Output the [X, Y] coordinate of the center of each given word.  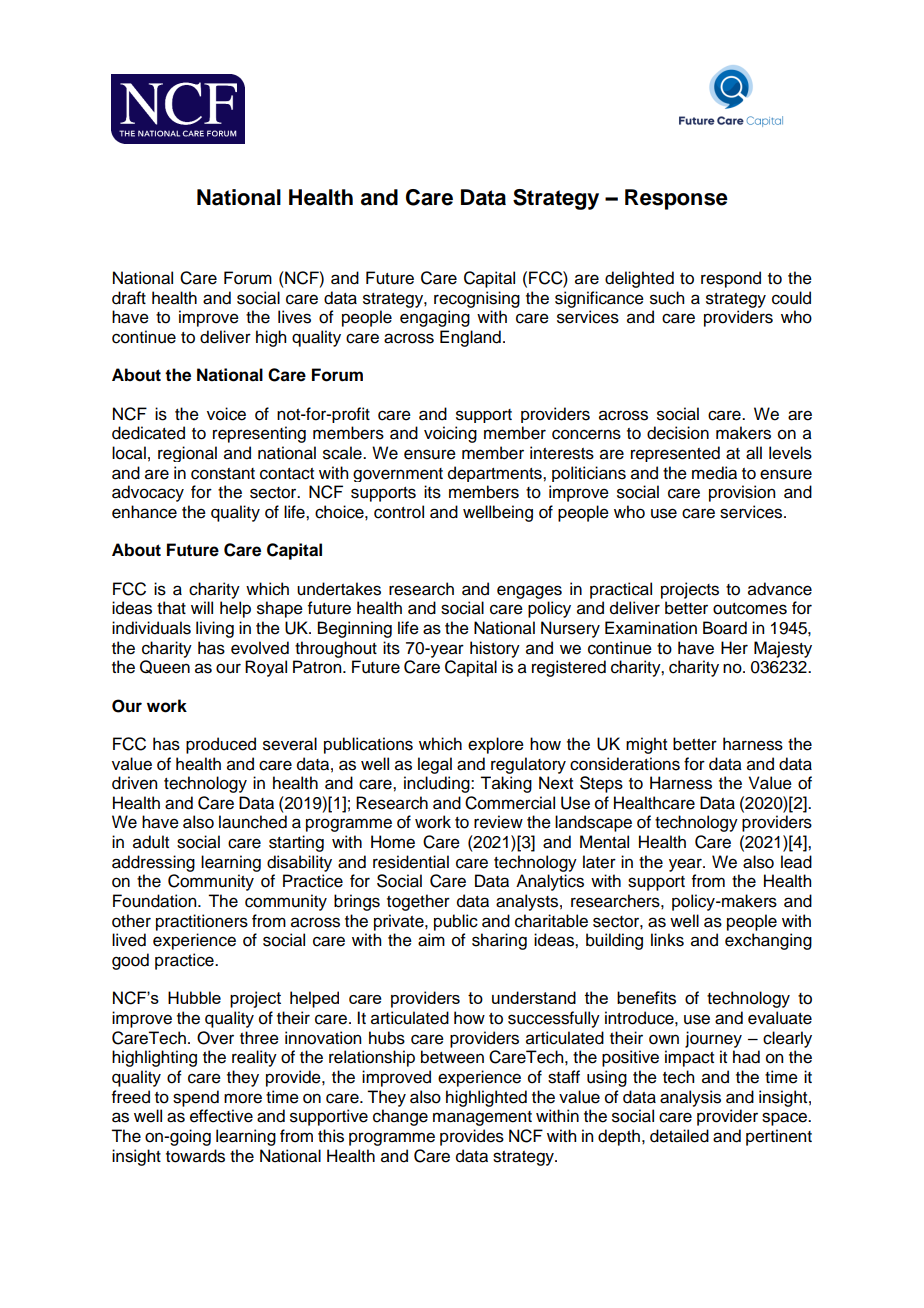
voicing [450, 434]
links [667, 940]
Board [725, 628]
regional [187, 454]
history [495, 649]
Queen [165, 667]
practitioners [202, 922]
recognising [477, 299]
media [714, 473]
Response [676, 199]
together [418, 902]
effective [221, 1116]
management [482, 1118]
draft [129, 298]
